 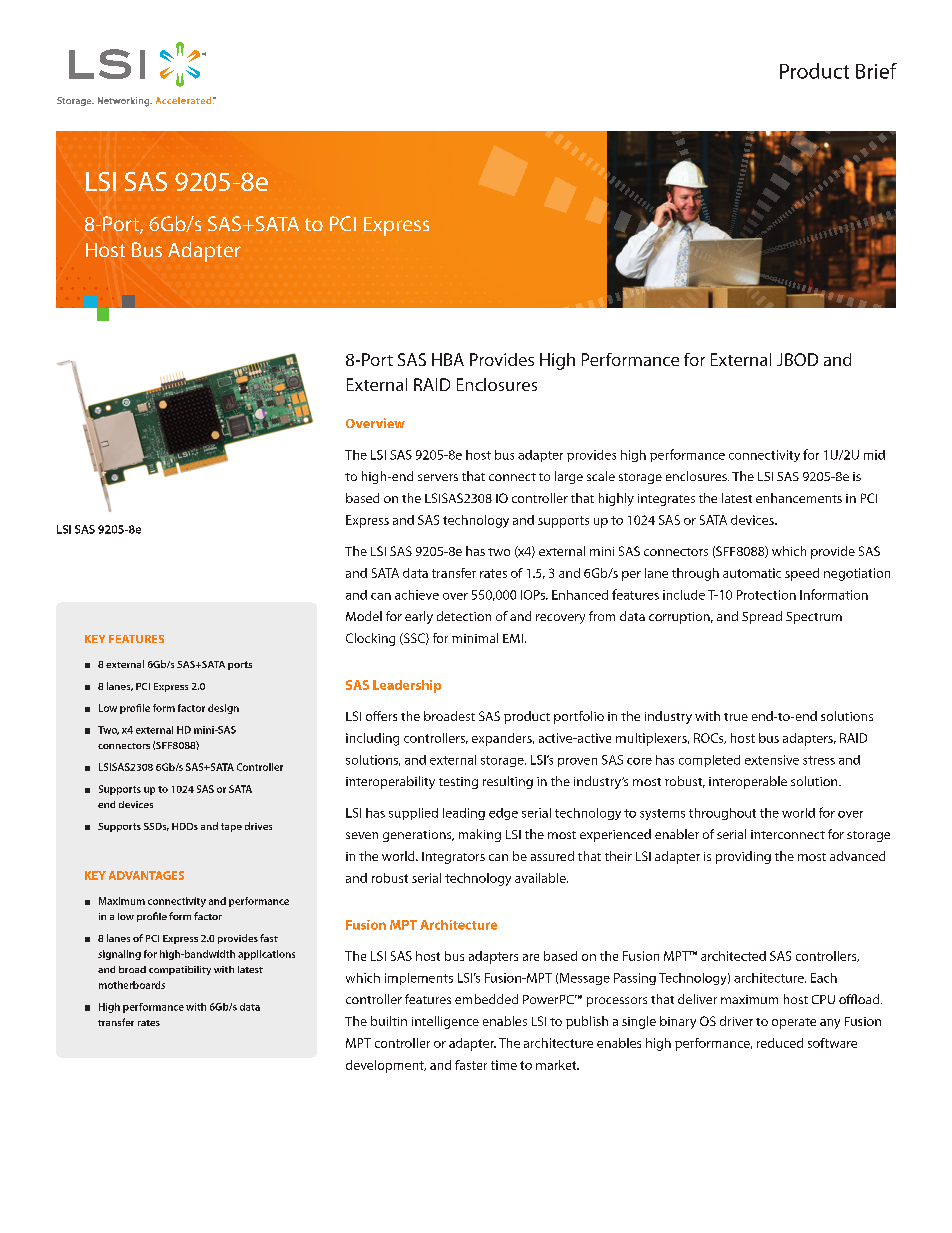 I want to click on Model, so click(x=364, y=616).
